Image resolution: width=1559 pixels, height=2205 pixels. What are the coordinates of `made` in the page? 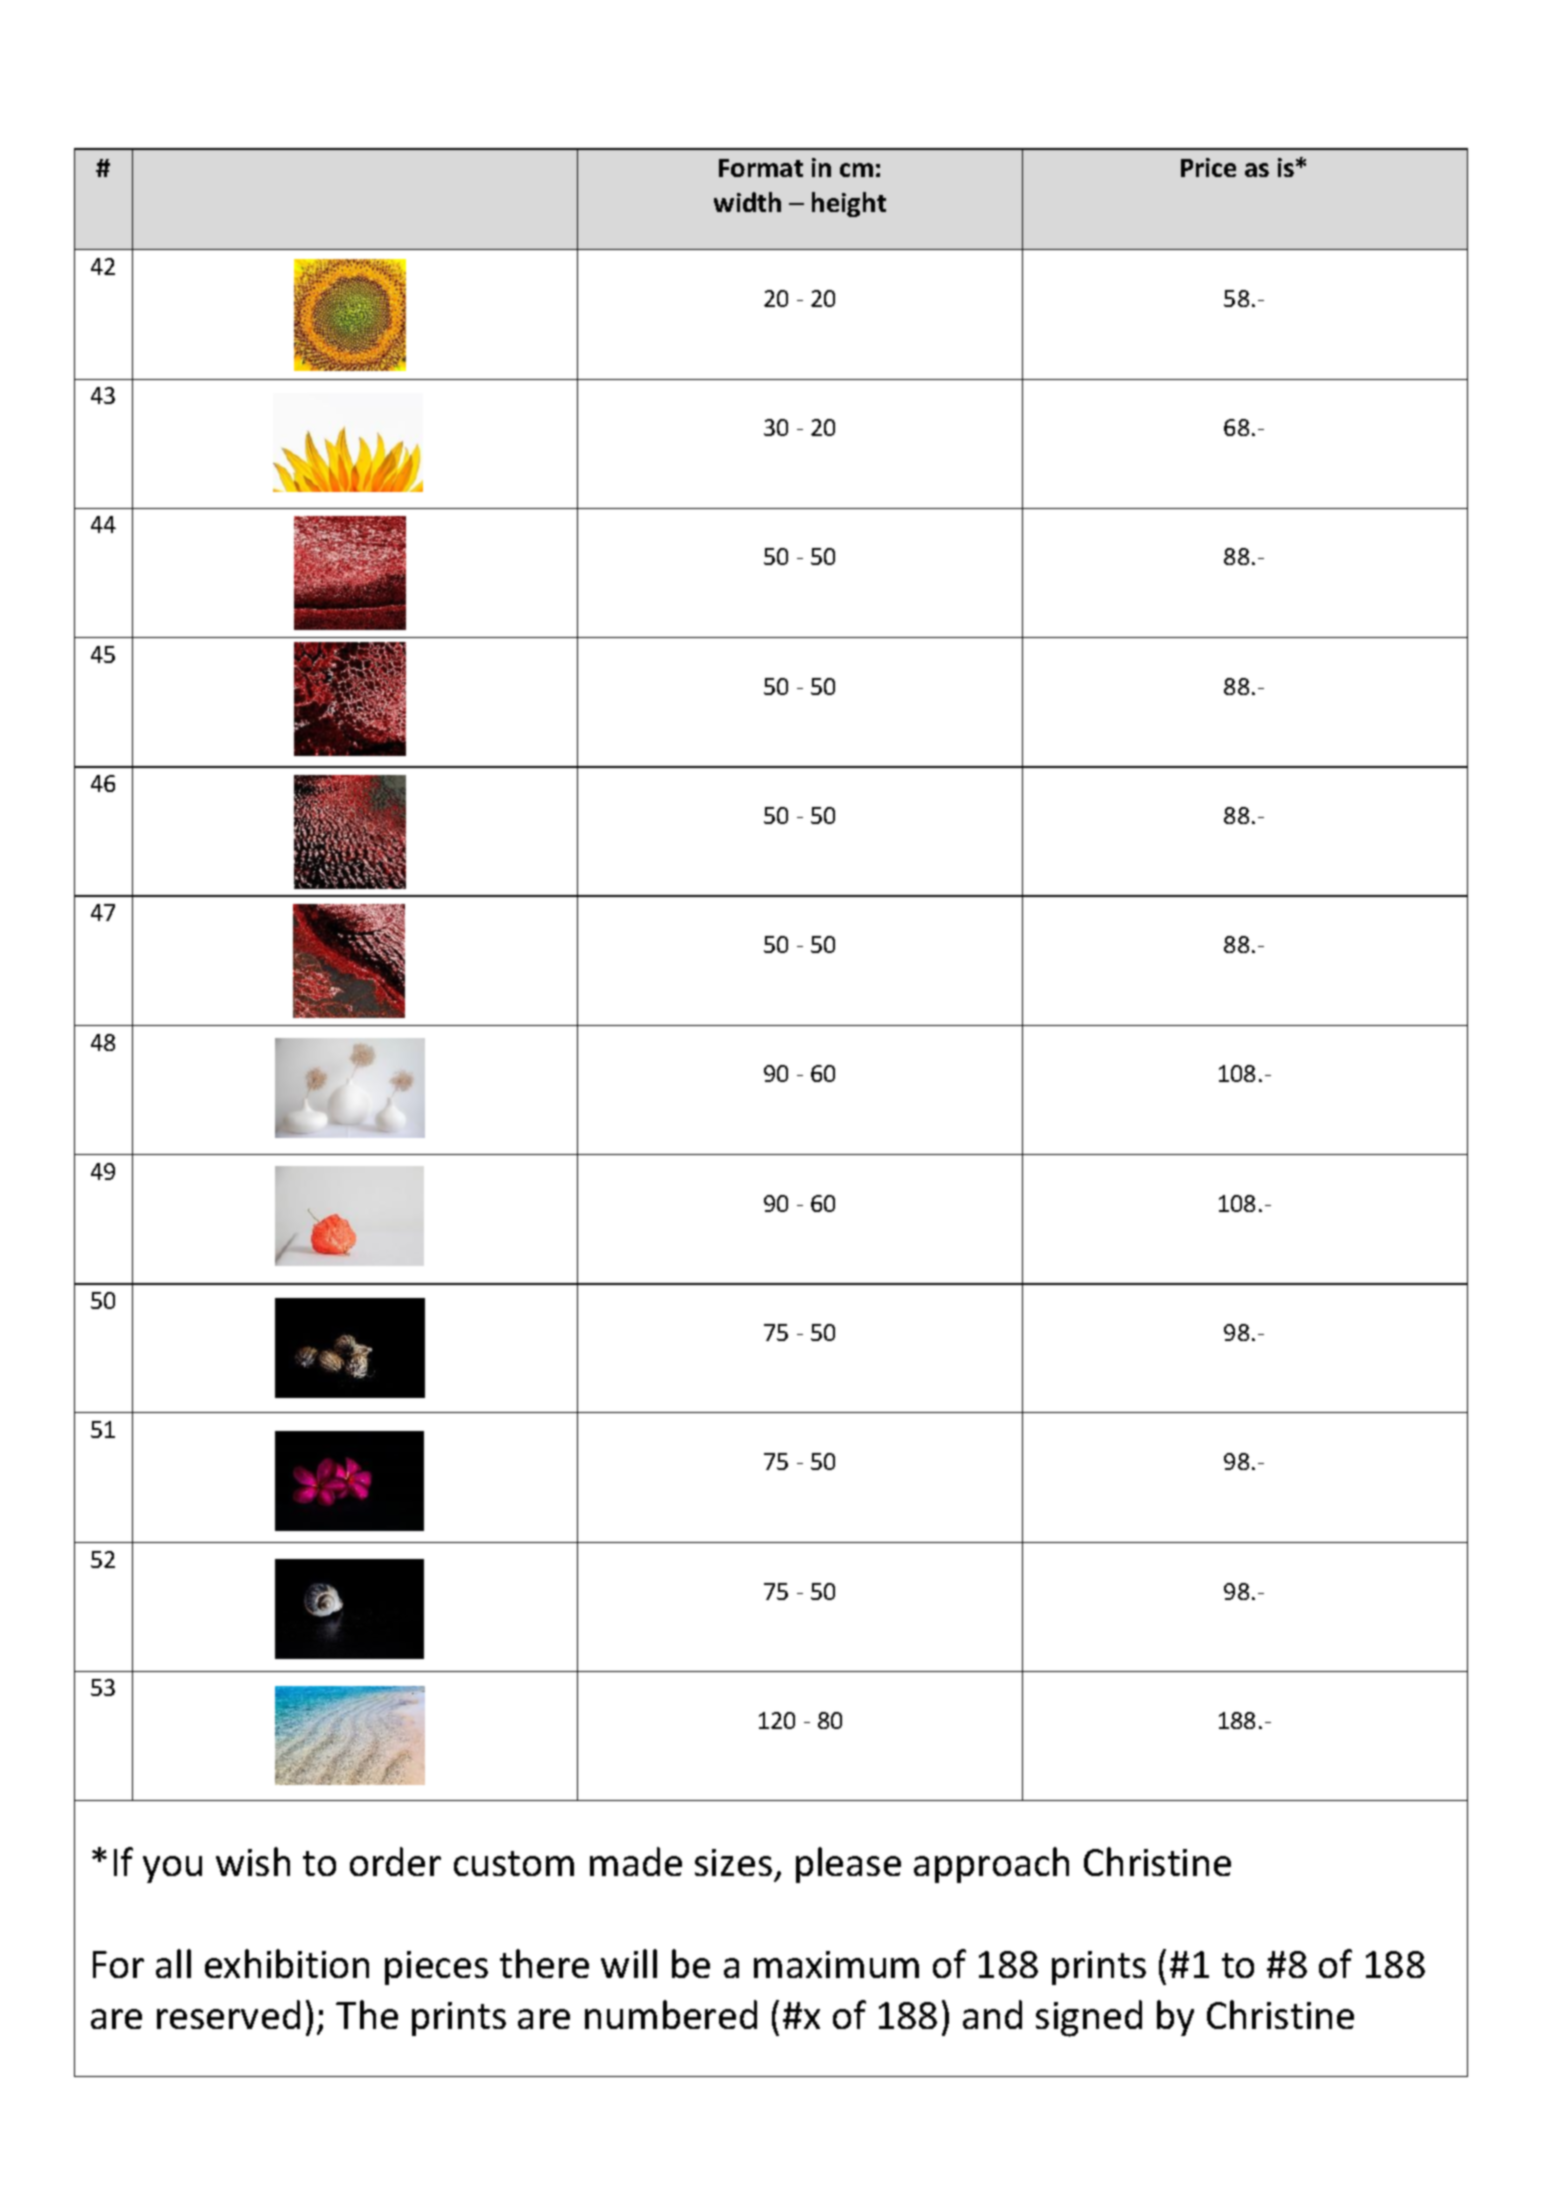 It's located at (636, 1861).
